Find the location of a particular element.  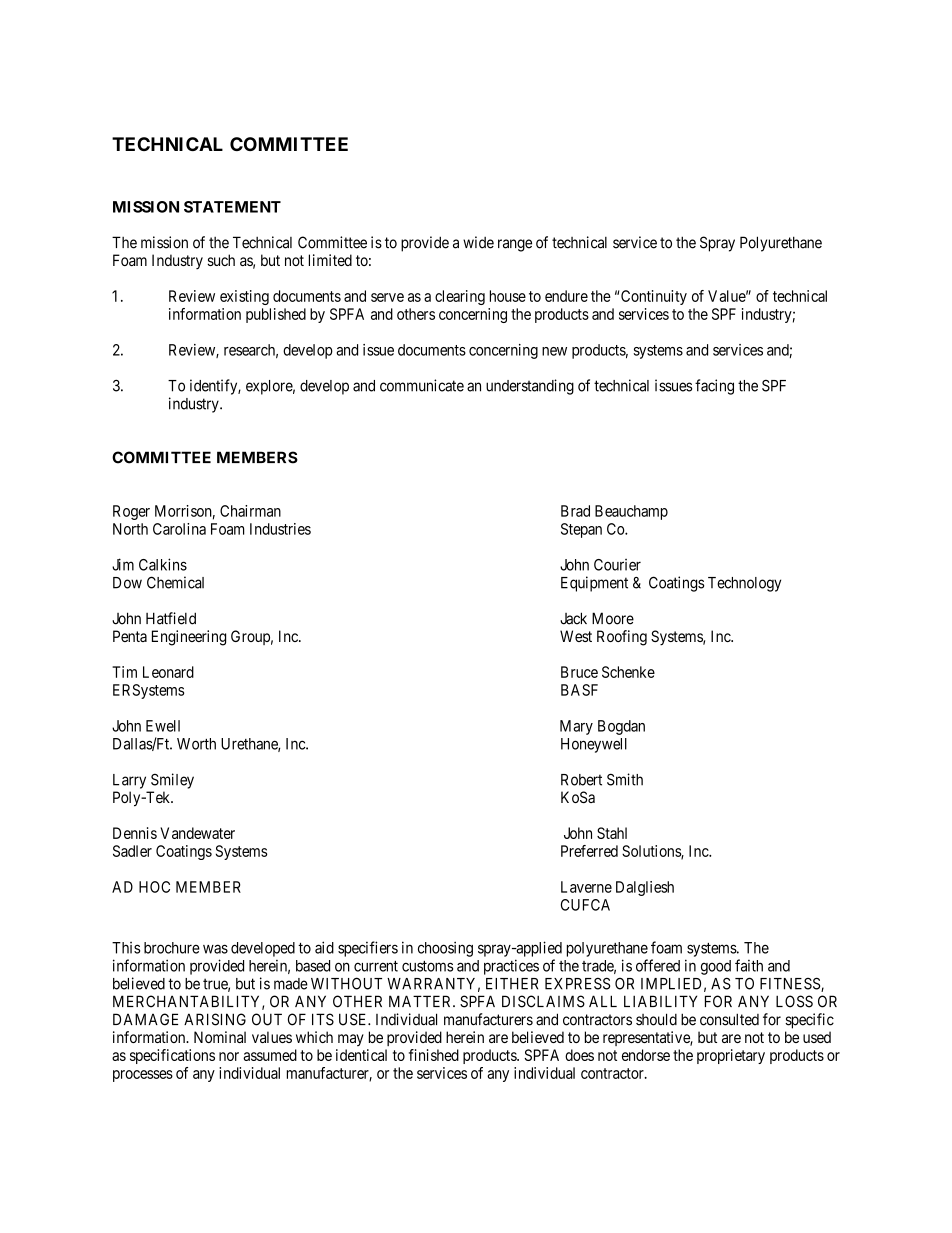

Continuity is located at coordinates (654, 297).
